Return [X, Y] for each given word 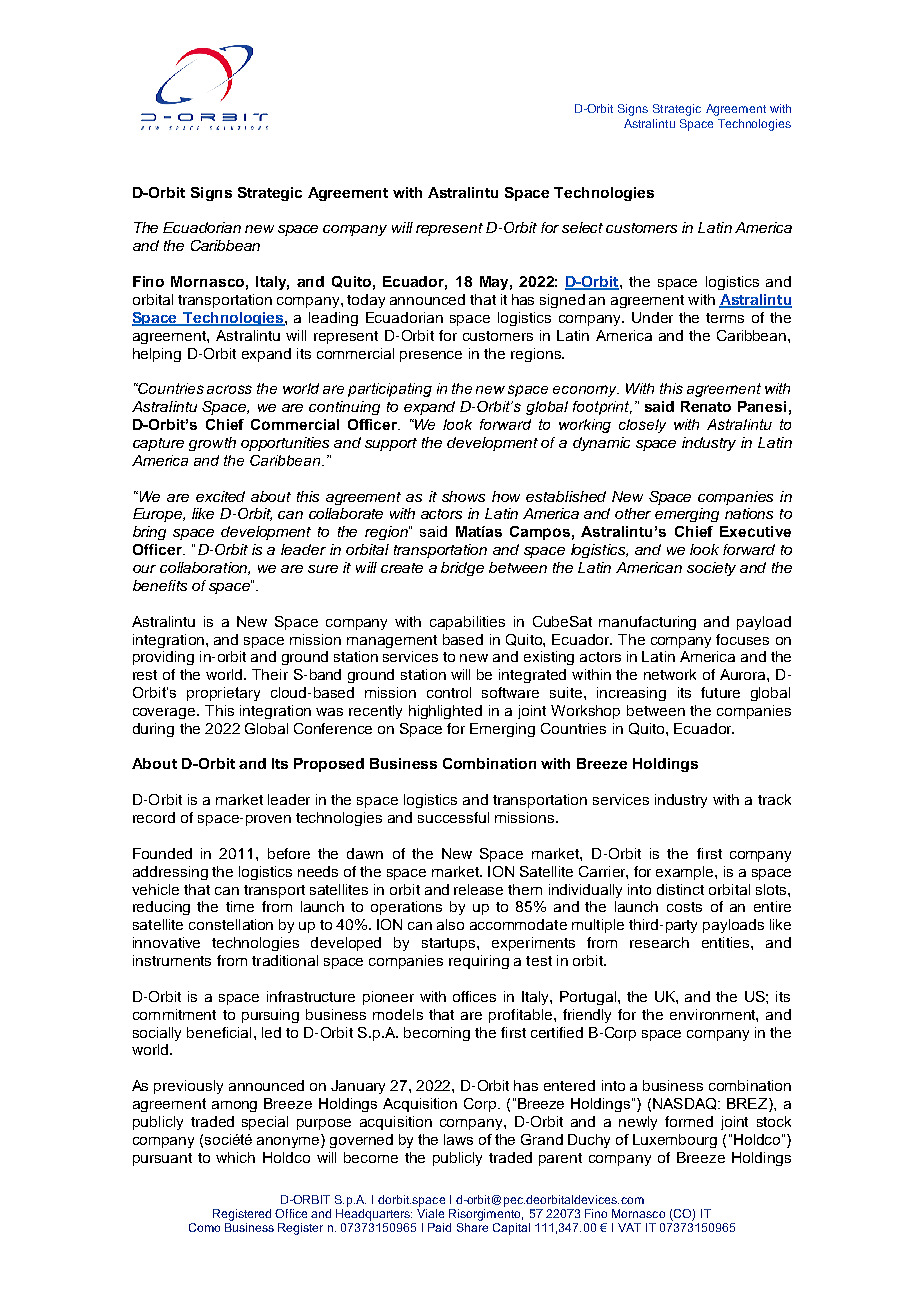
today [366, 301]
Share [472, 1227]
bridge [462, 569]
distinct [680, 889]
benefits [160, 585]
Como [204, 1227]
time [240, 906]
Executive [755, 531]
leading [333, 319]
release [478, 889]
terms [725, 318]
